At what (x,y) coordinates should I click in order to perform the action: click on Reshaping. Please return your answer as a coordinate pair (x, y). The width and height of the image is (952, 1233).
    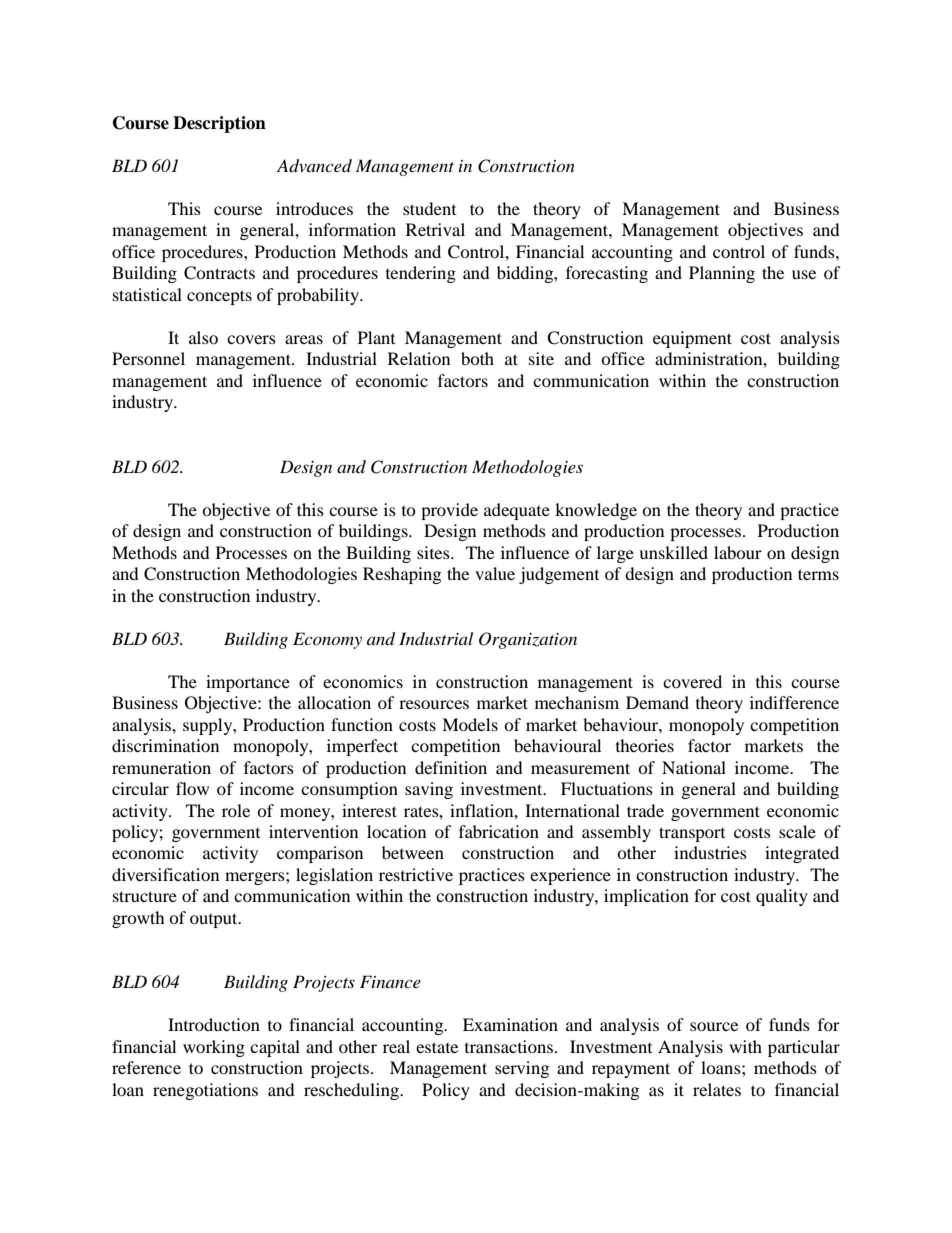
    Looking at the image, I should click on (402, 575).
